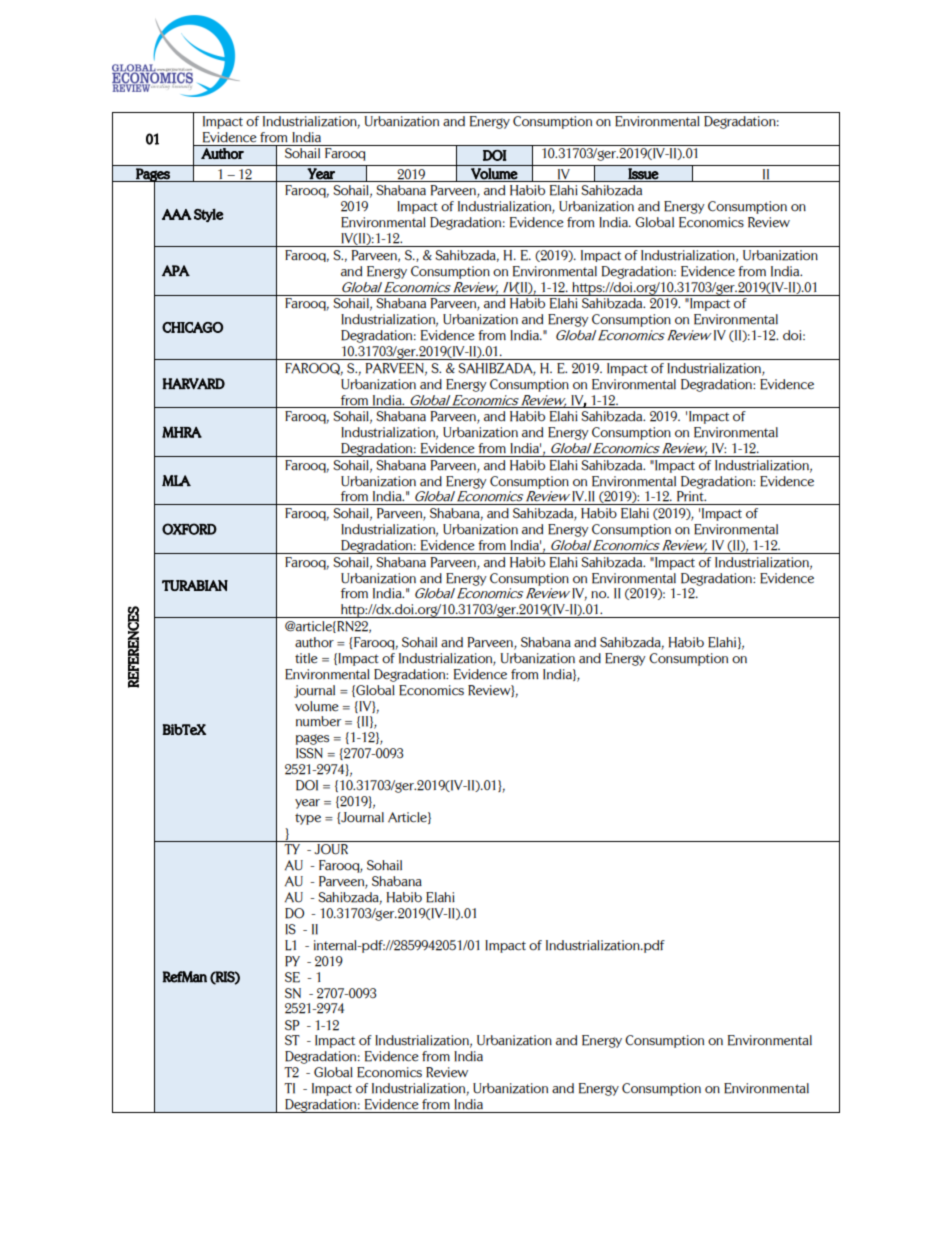  Describe the element at coordinates (306, 658) in the document. I see `title` at that location.
